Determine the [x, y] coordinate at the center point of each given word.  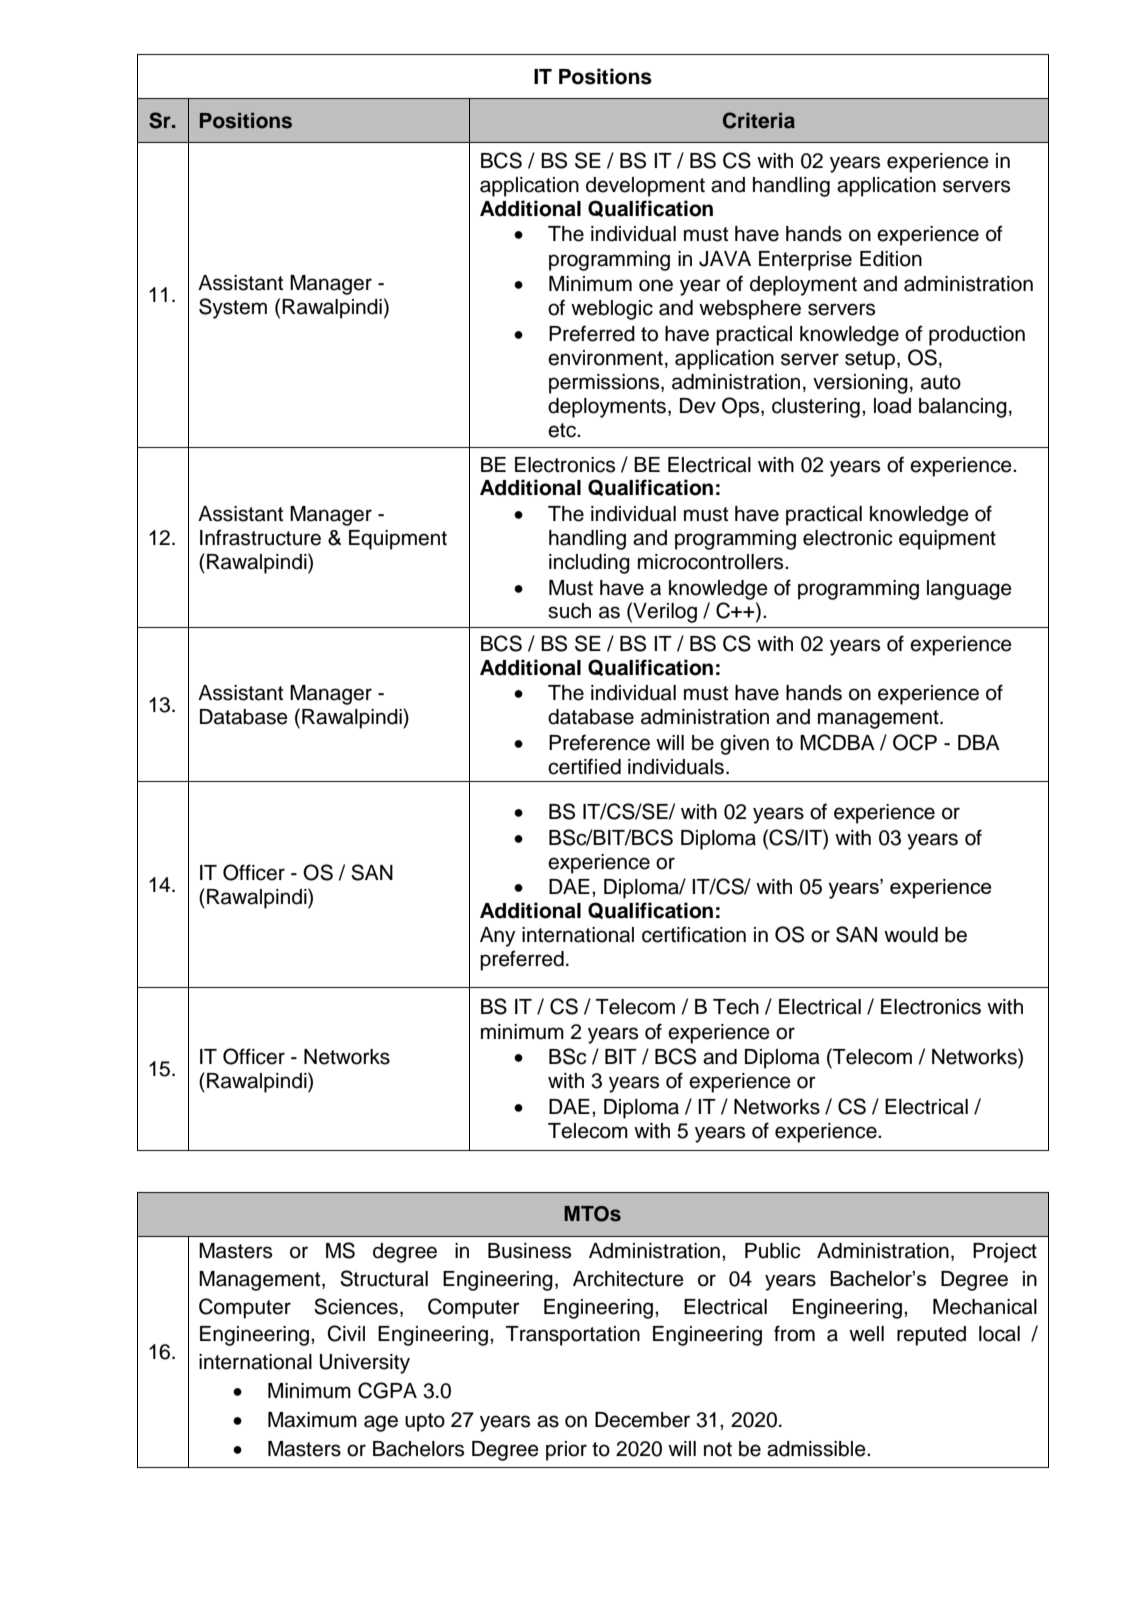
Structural [384, 1278]
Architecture [628, 1279]
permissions [605, 384]
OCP [915, 742]
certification [694, 934]
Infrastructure [260, 537]
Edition [891, 259]
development [645, 187]
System [233, 308]
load [892, 406]
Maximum [312, 1420]
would [911, 935]
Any [498, 937]
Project [1005, 1253]
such [569, 611]
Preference [599, 742]
